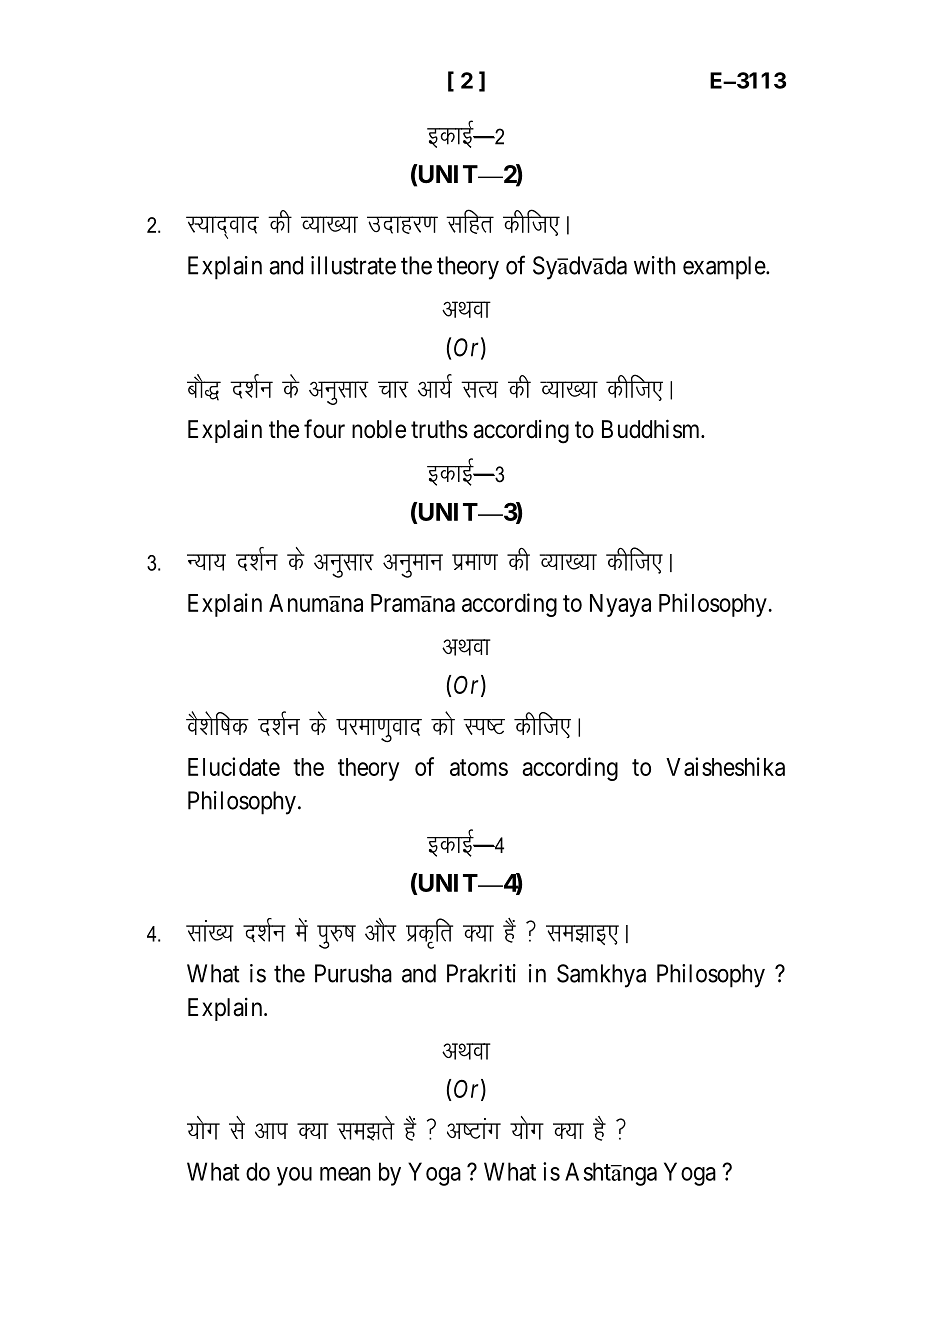 The image size is (932, 1318). What do you see at coordinates (652, 429) in the document?
I see `Buddhism` at bounding box center [652, 429].
